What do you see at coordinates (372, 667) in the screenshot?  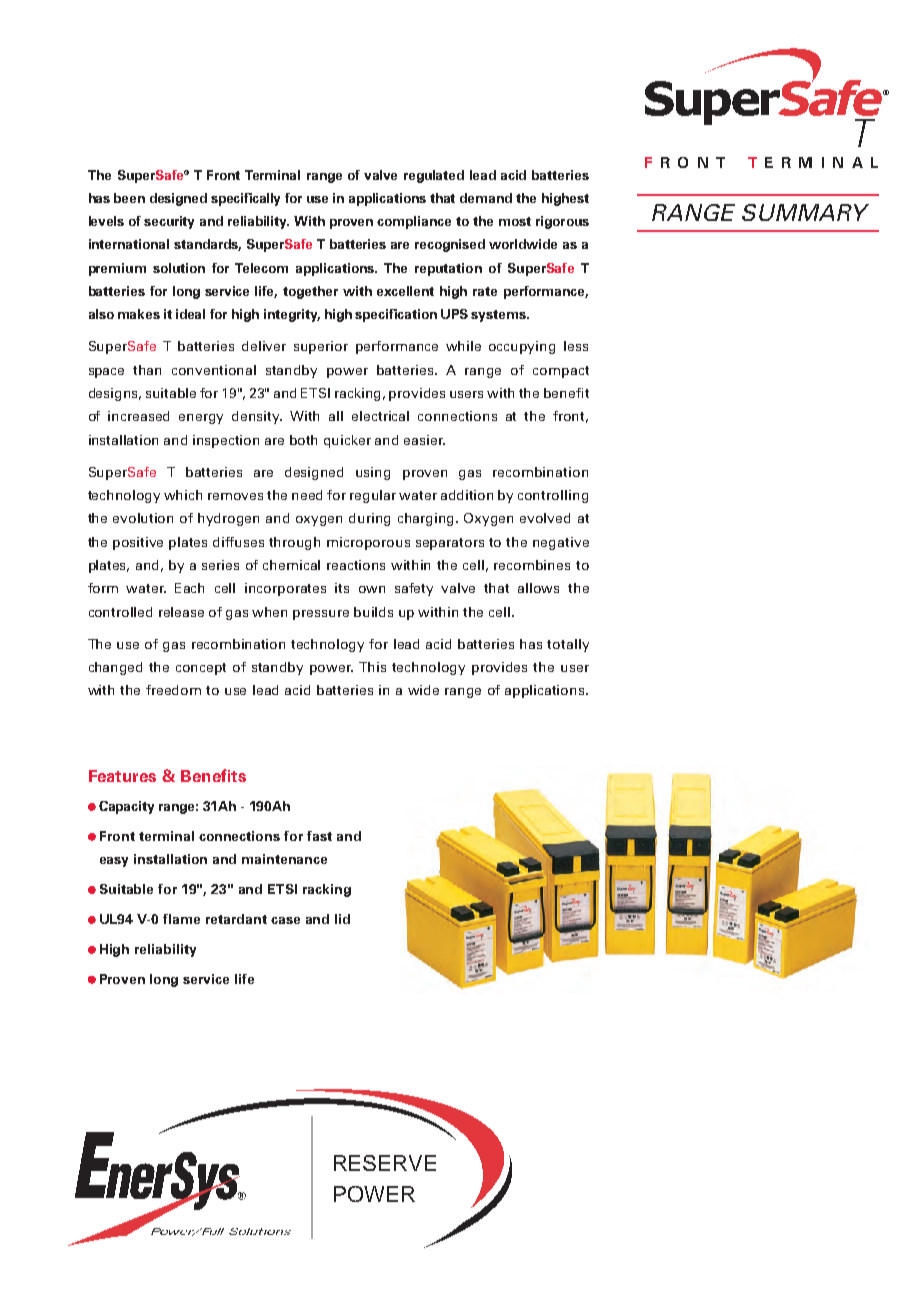 I see `This` at bounding box center [372, 667].
